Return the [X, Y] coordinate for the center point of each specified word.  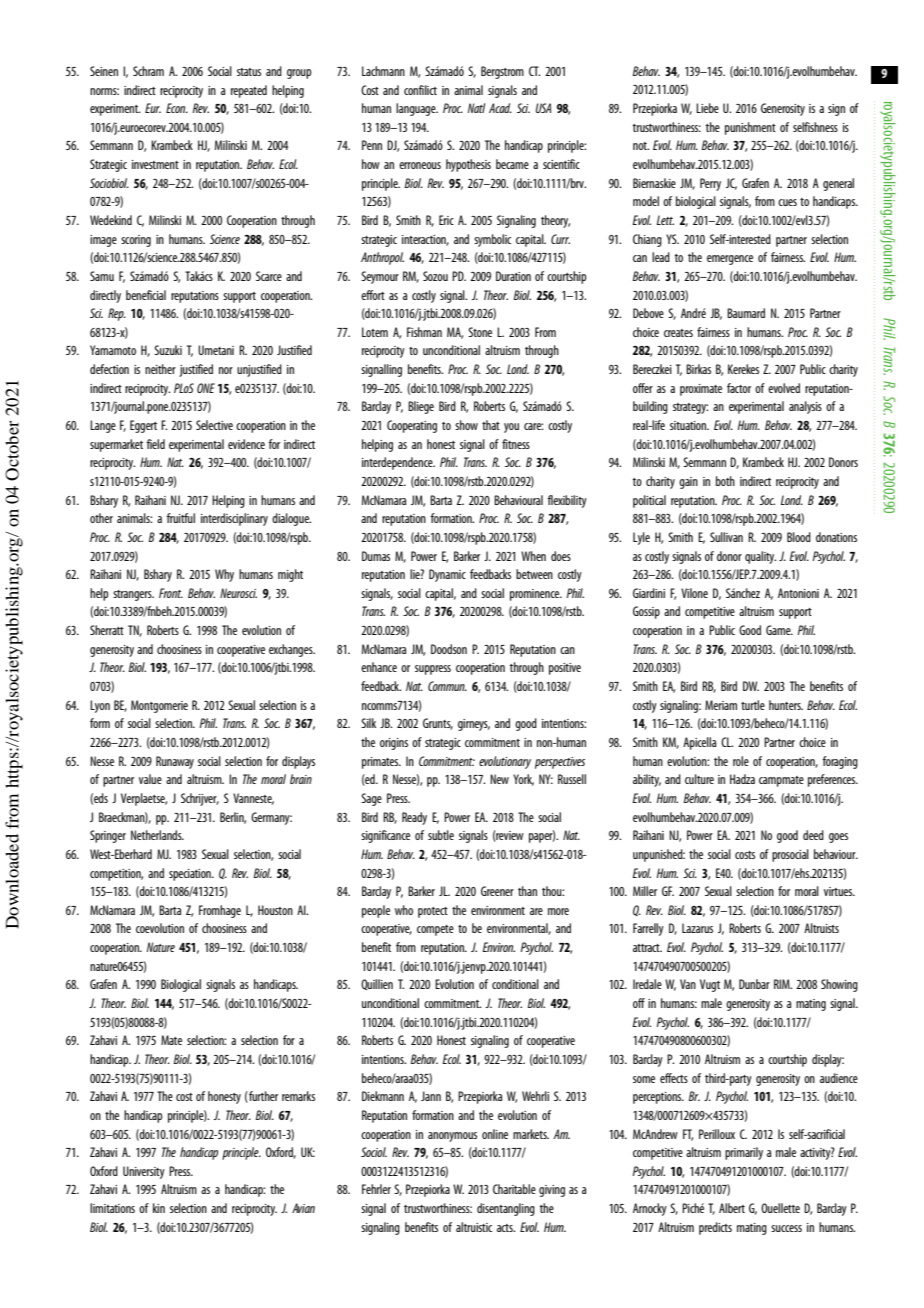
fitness [516, 444]
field [155, 444]
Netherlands [157, 835]
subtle [441, 835]
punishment [750, 128]
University [144, 1172]
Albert [732, 1208]
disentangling [506, 1209]
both [725, 481]
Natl [476, 108]
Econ [177, 108]
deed [813, 835]
